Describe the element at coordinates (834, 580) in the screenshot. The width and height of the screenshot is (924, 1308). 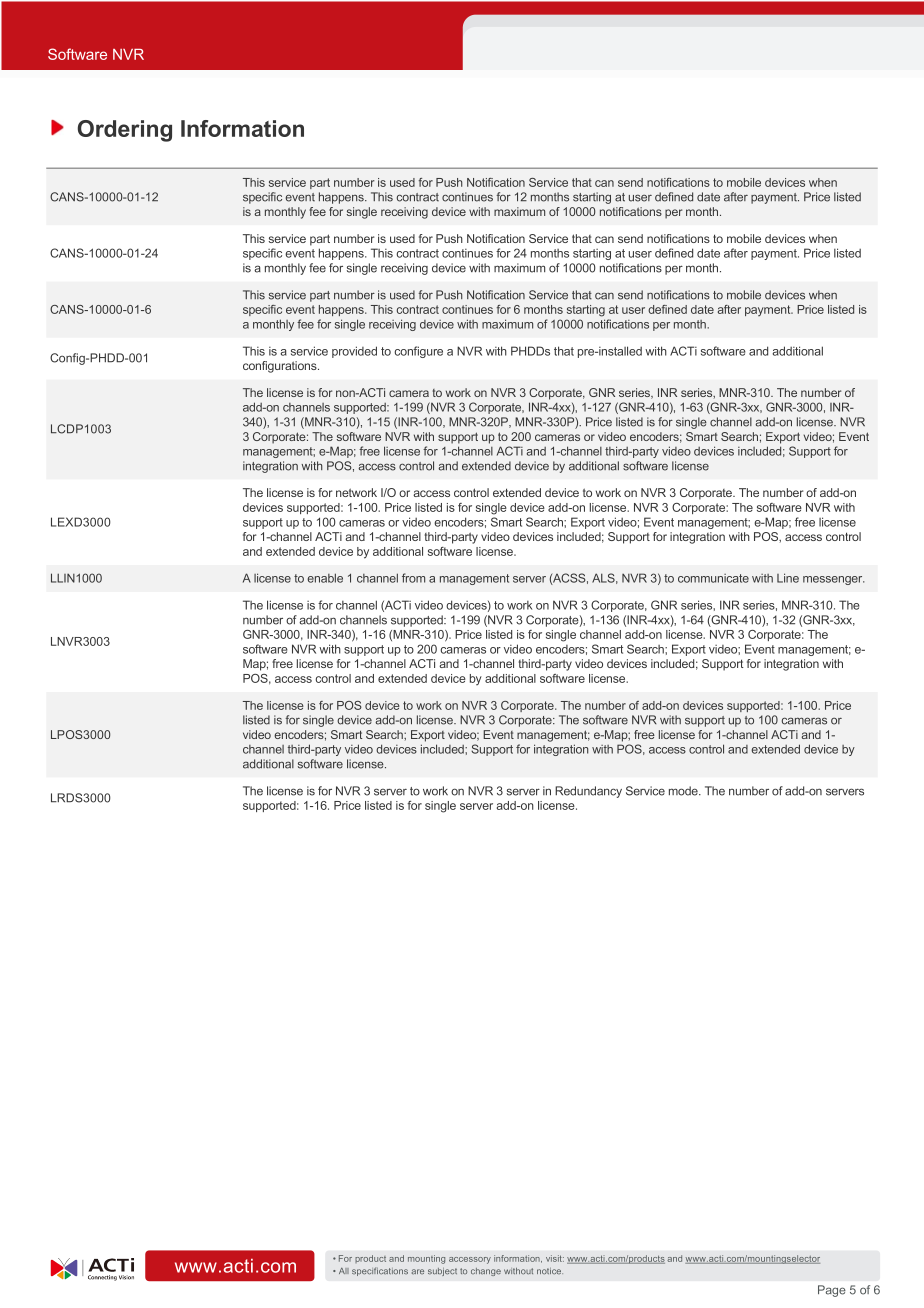
I see `messenger` at that location.
